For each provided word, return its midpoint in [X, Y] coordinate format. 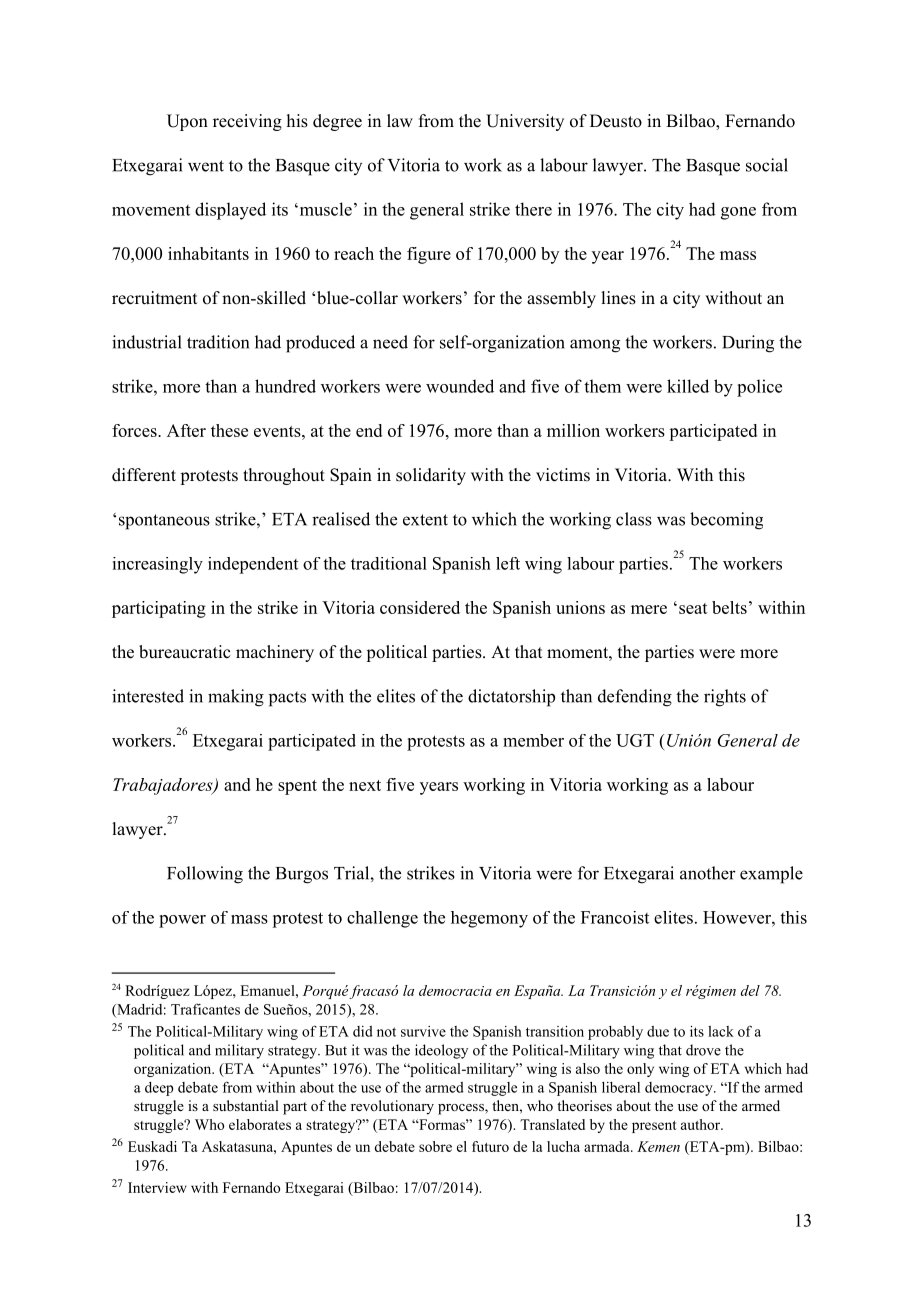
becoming [726, 521]
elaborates [260, 1124]
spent [297, 787]
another [708, 873]
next [365, 785]
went [206, 166]
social [767, 165]
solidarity [431, 476]
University [525, 122]
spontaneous [164, 522]
